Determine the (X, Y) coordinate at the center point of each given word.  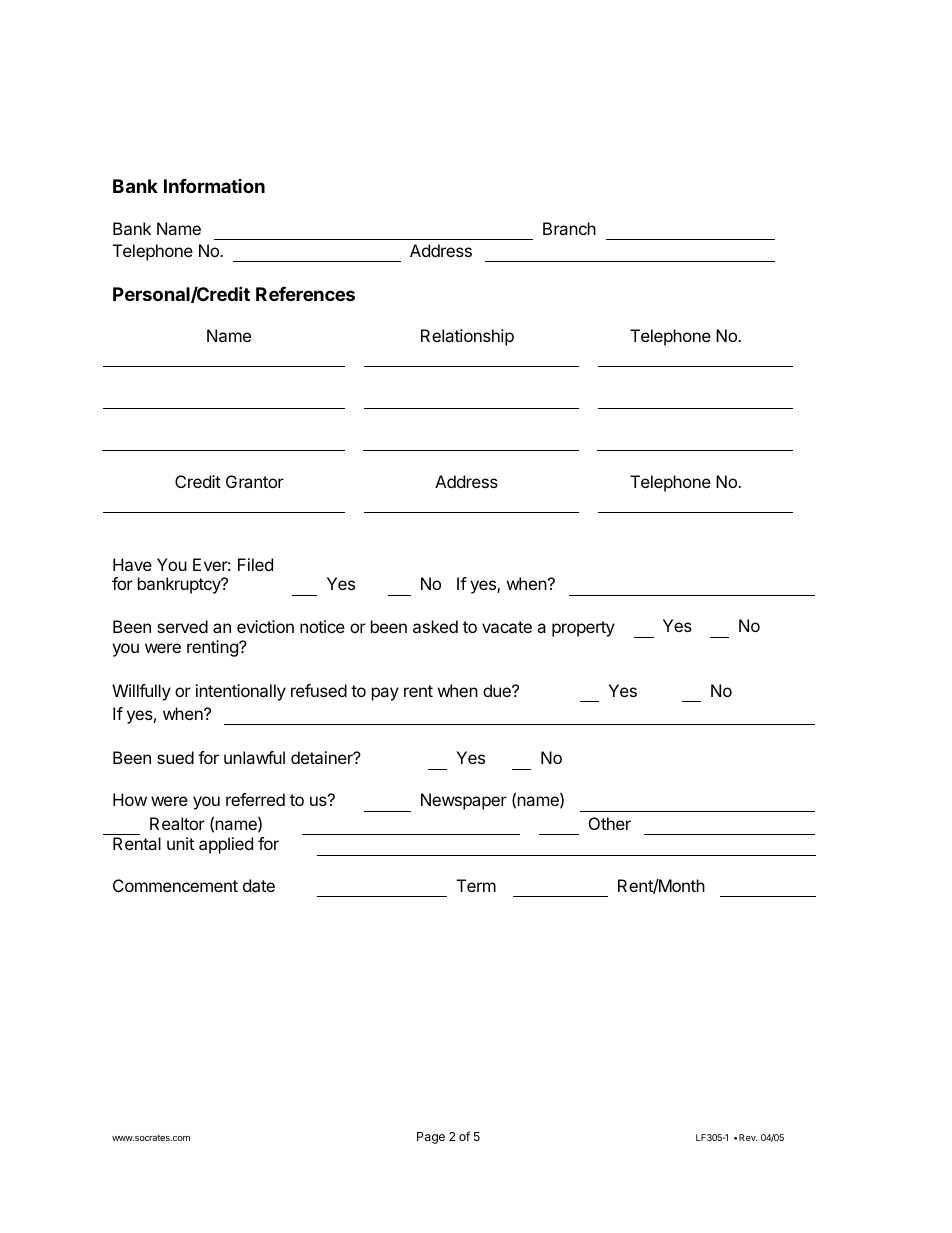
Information (214, 186)
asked (435, 626)
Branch (569, 228)
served (182, 626)
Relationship (467, 337)
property (583, 629)
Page (431, 1138)
